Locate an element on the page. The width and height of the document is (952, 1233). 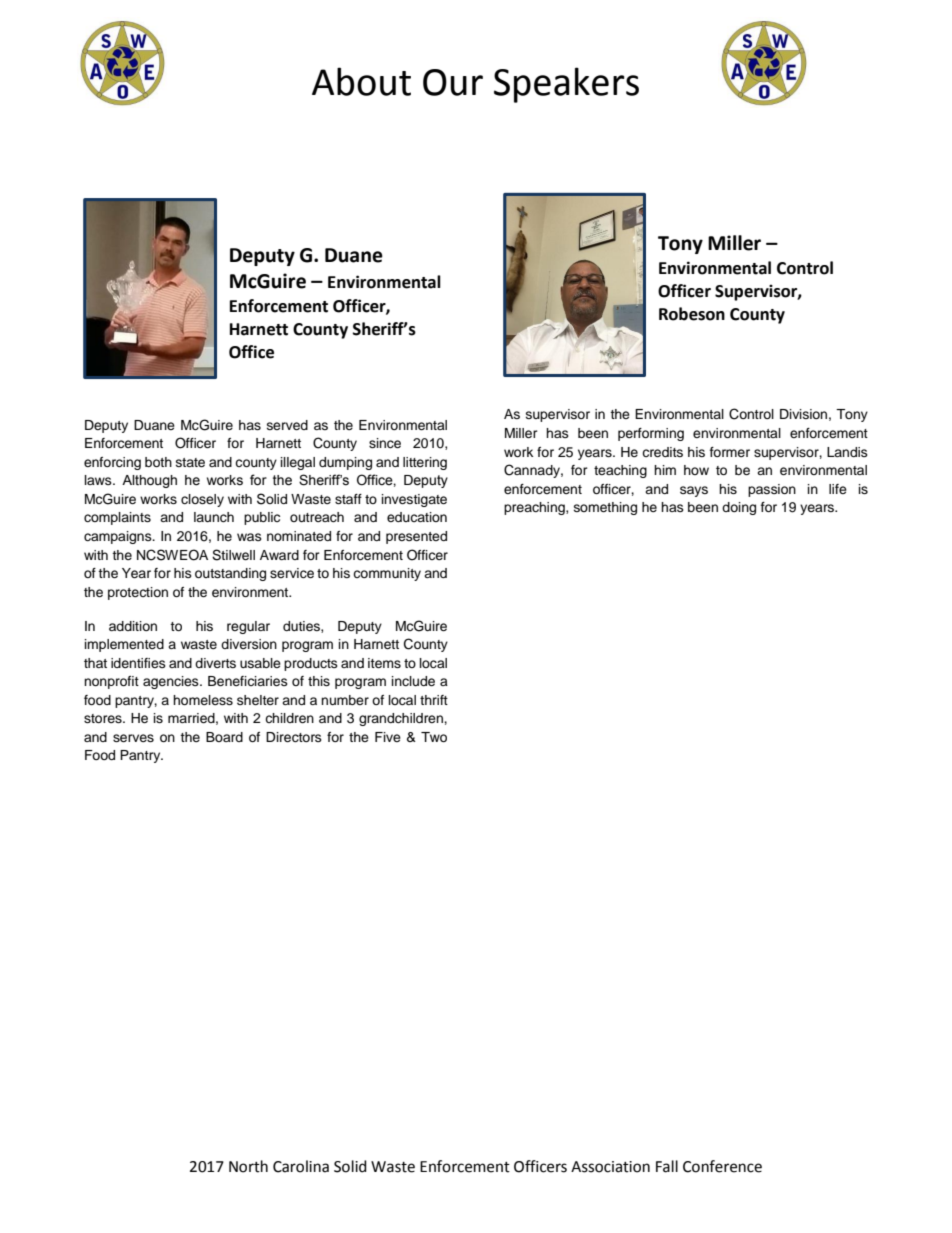
addition is located at coordinates (133, 626).
